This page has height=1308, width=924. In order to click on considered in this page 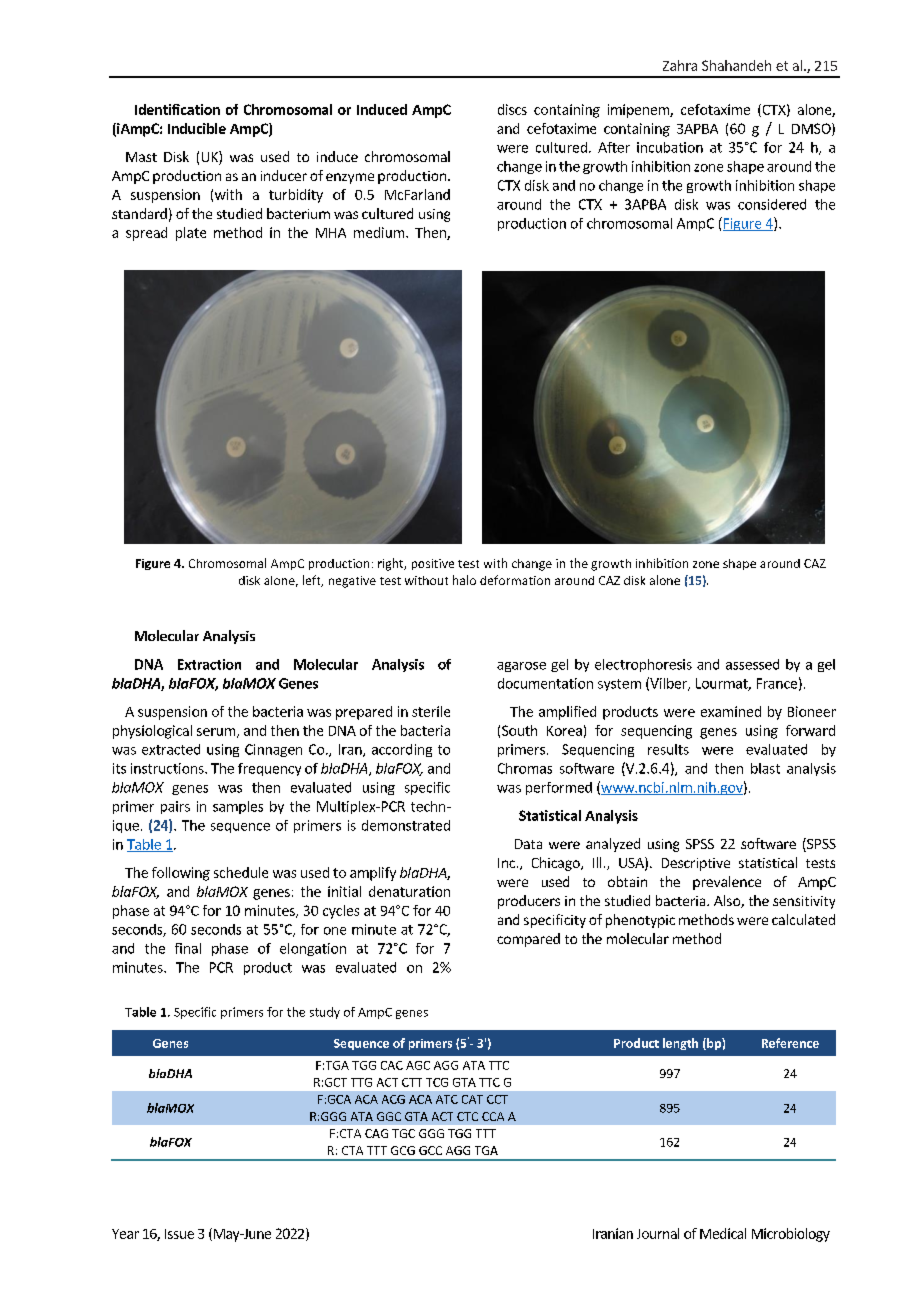, I will do `click(772, 204)`.
